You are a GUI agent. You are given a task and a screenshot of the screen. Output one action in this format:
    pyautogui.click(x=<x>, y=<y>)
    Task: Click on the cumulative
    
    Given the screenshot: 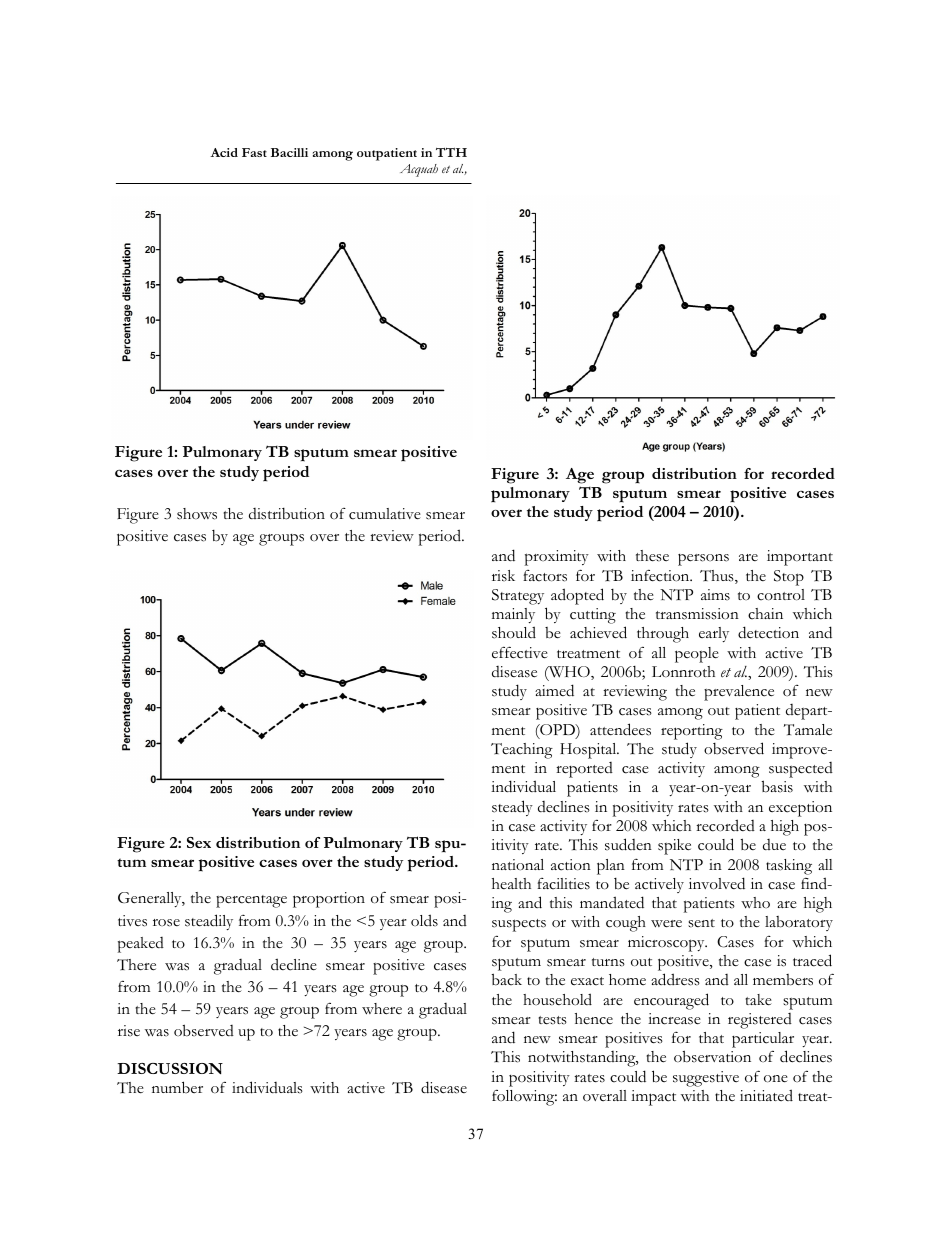 What is the action you would take?
    pyautogui.click(x=385, y=514)
